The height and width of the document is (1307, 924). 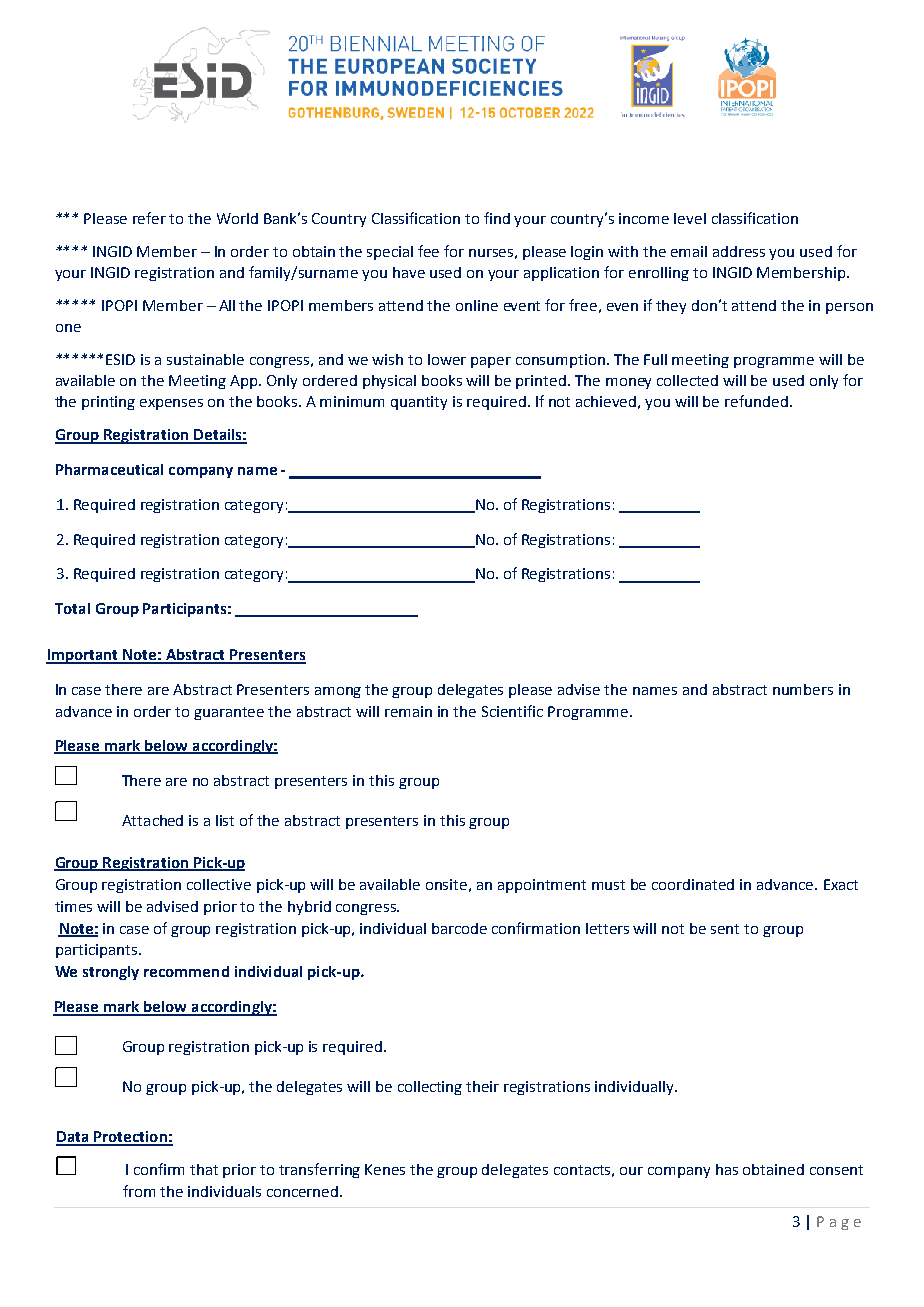 I want to click on fee, so click(x=428, y=251).
